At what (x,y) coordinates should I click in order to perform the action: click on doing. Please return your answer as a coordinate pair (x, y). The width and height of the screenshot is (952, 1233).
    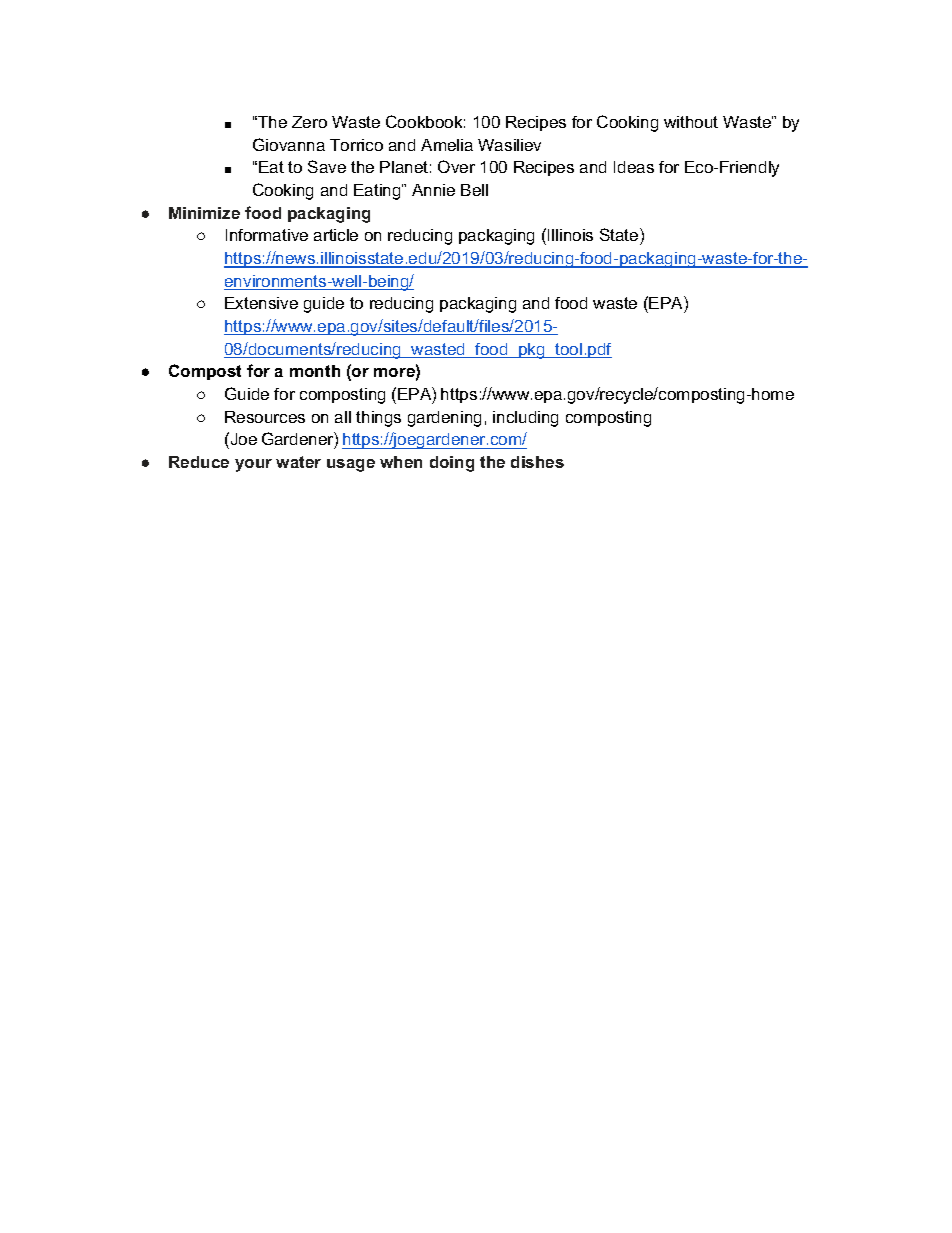
    Looking at the image, I should click on (452, 464).
